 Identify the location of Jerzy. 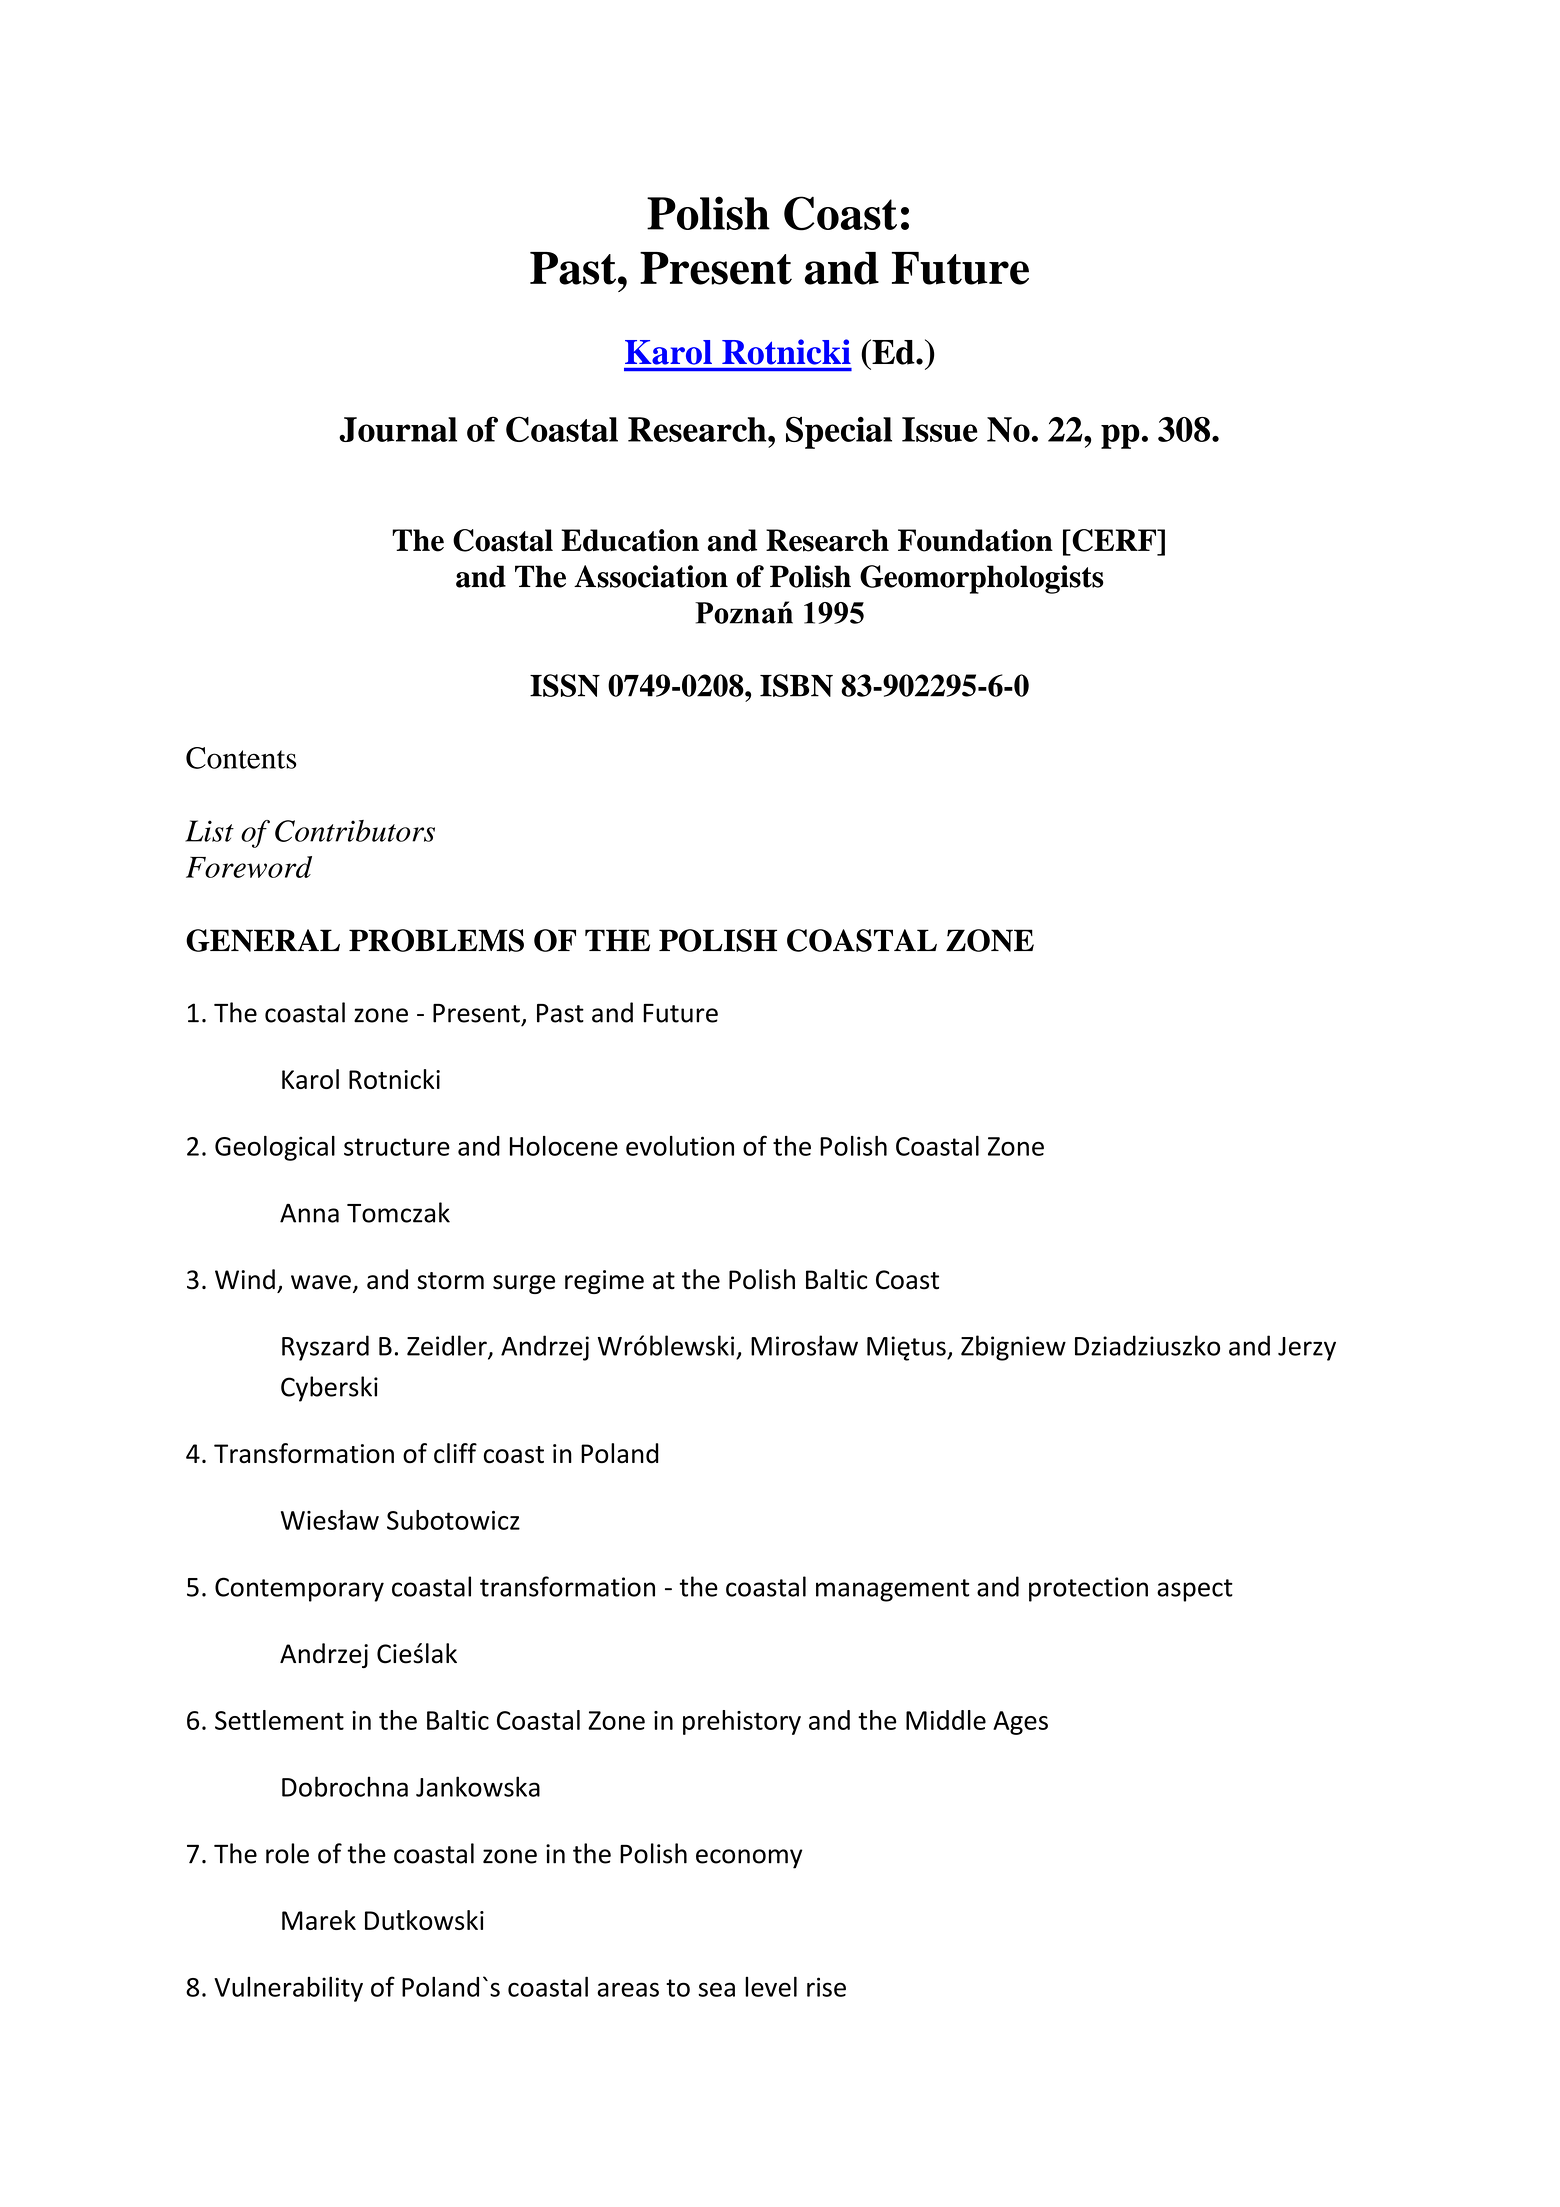
(1307, 1349).
